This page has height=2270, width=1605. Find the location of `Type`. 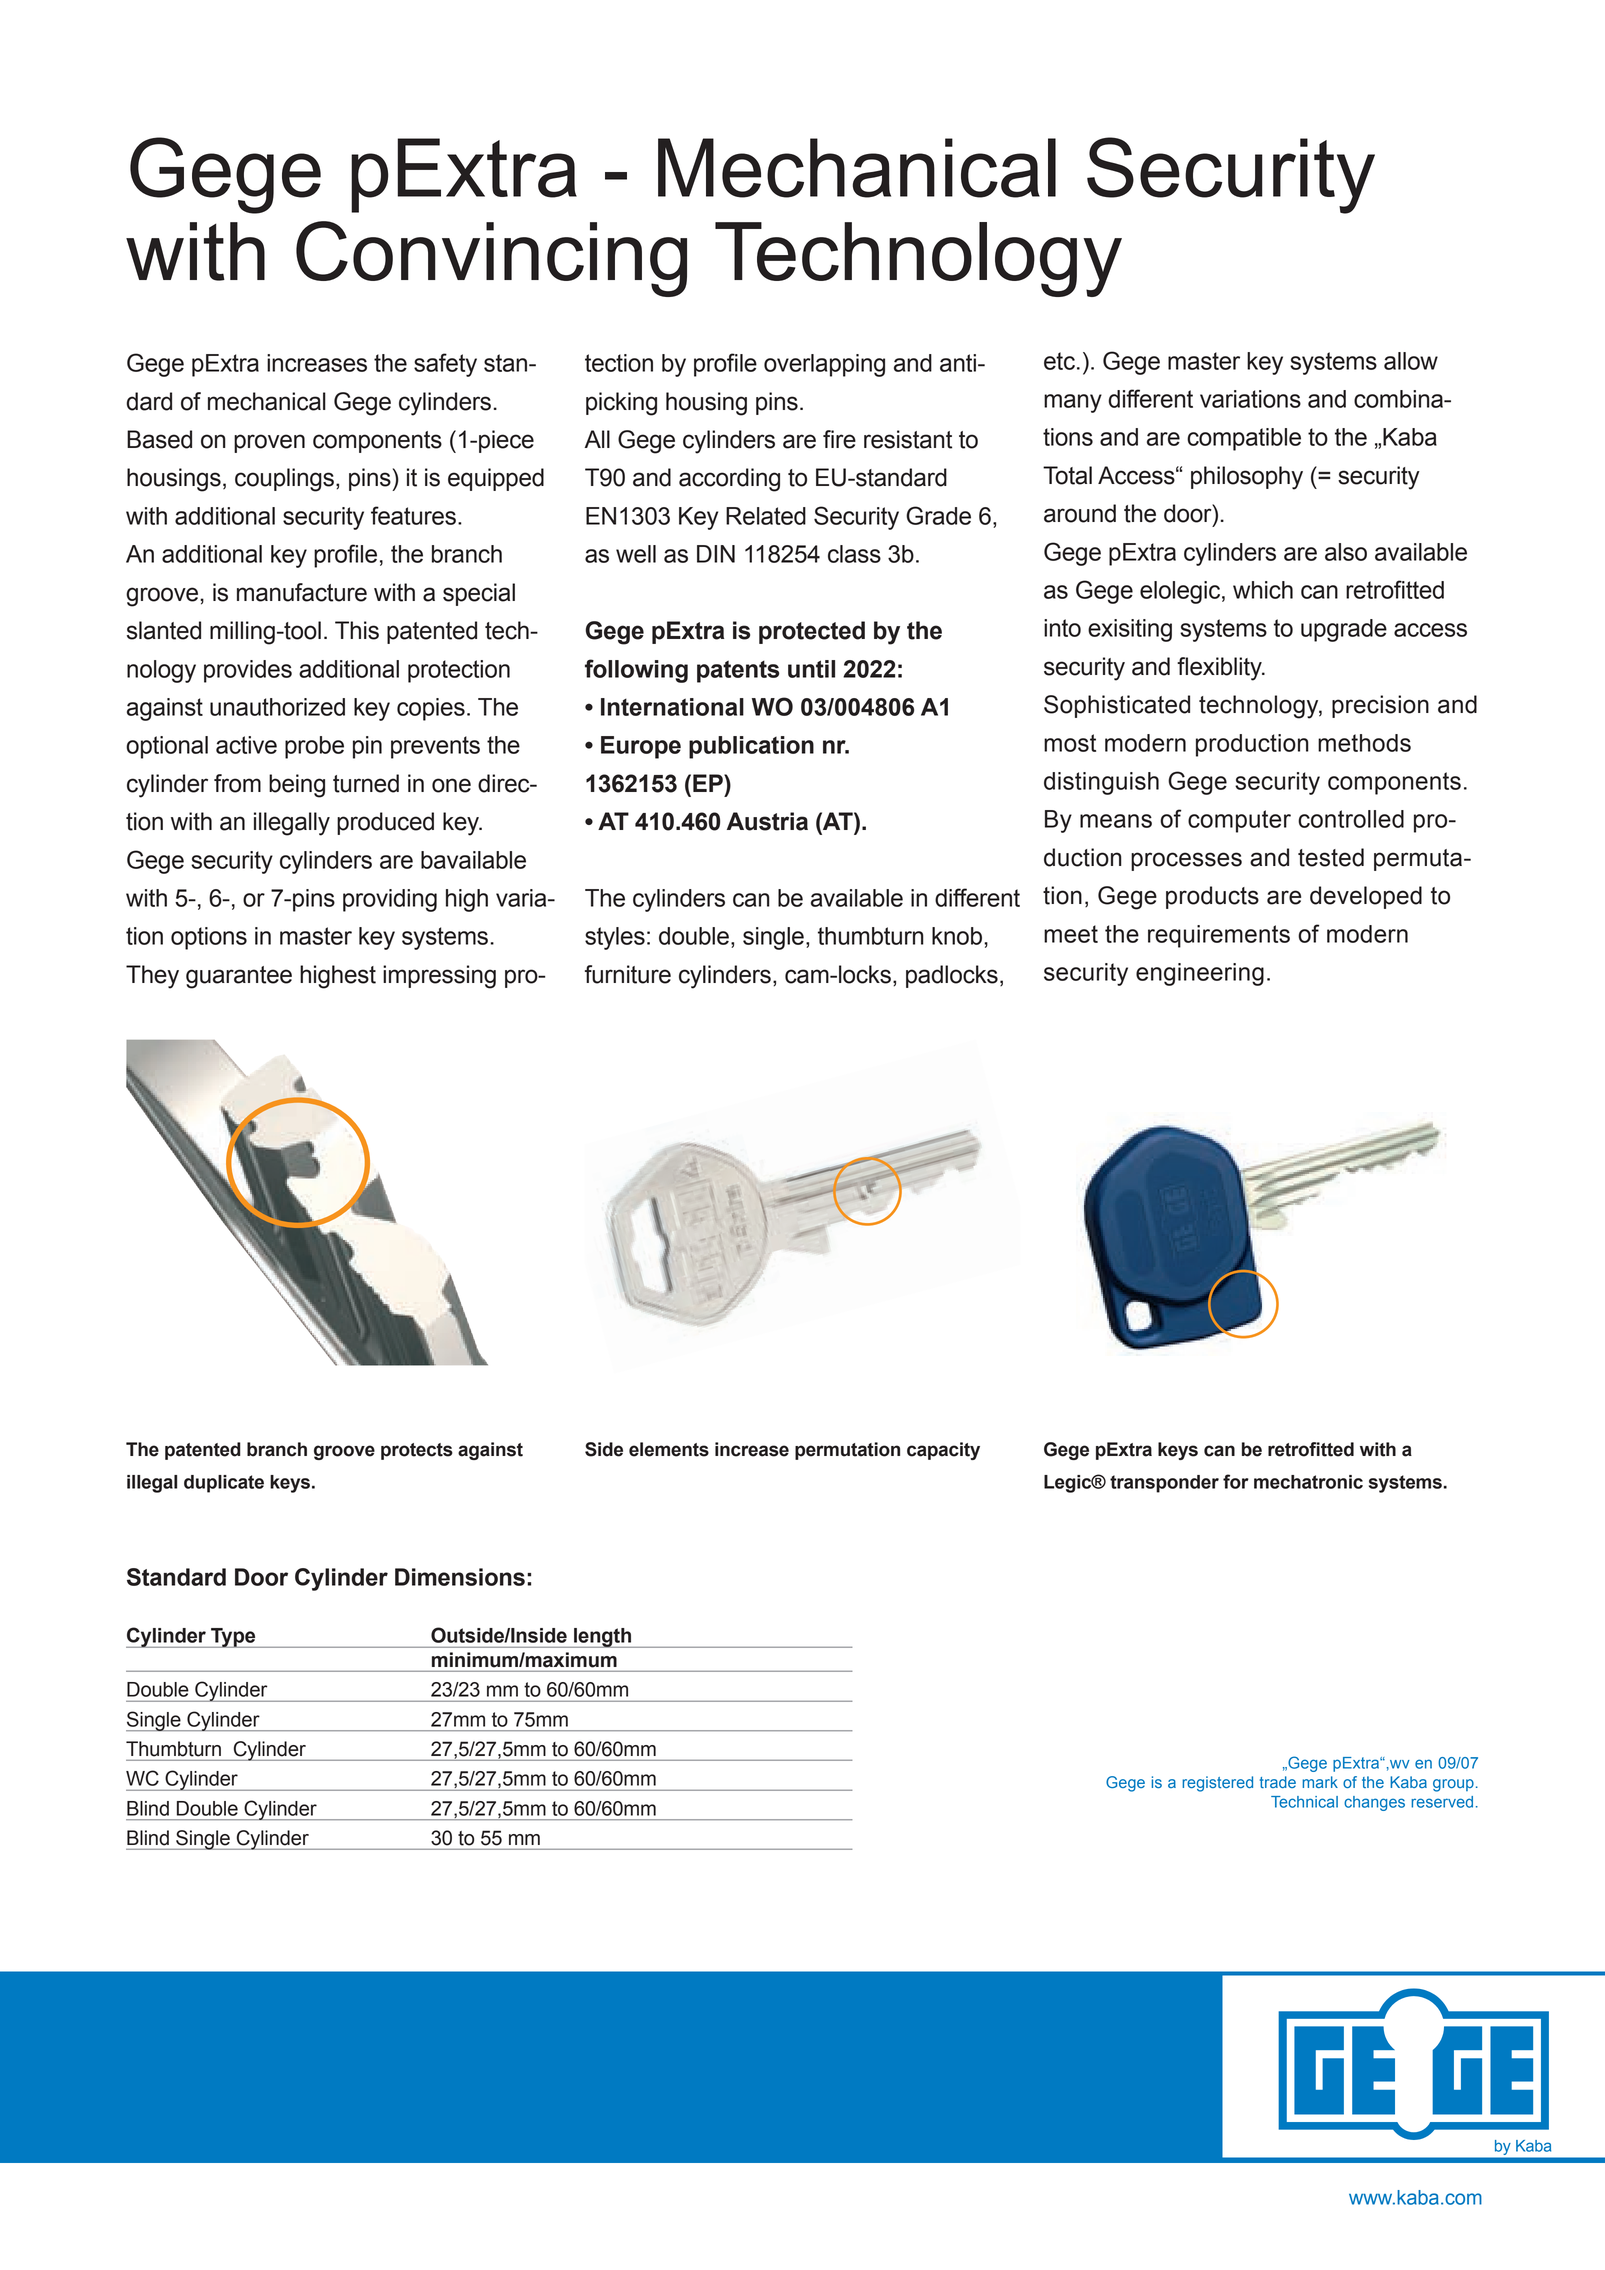

Type is located at coordinates (233, 1638).
